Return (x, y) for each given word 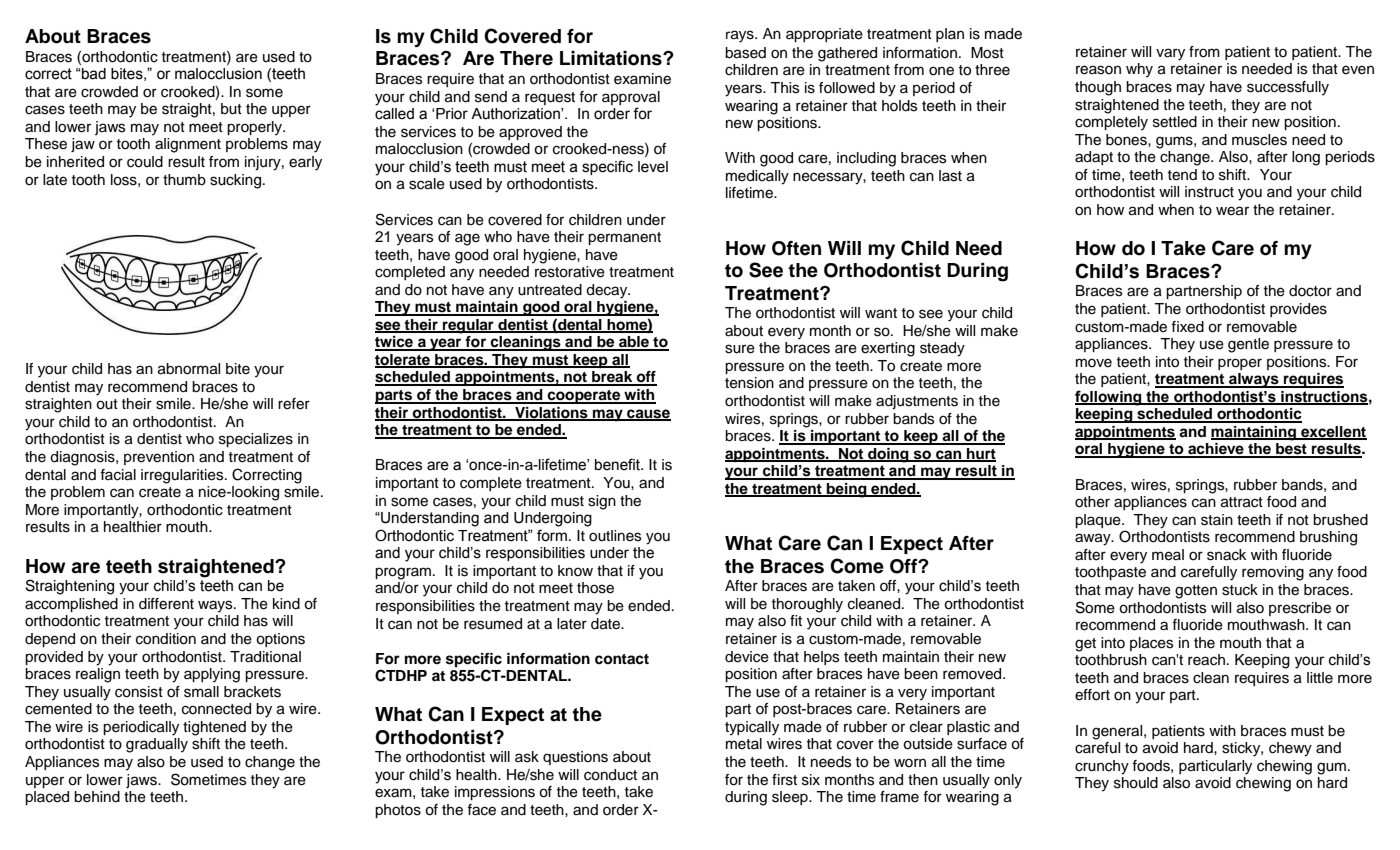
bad (94, 74)
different (166, 604)
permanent (624, 238)
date (607, 624)
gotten (1196, 592)
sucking (237, 181)
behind (97, 797)
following (1109, 398)
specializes (256, 440)
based (745, 53)
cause (648, 414)
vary (1170, 54)
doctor (1310, 291)
